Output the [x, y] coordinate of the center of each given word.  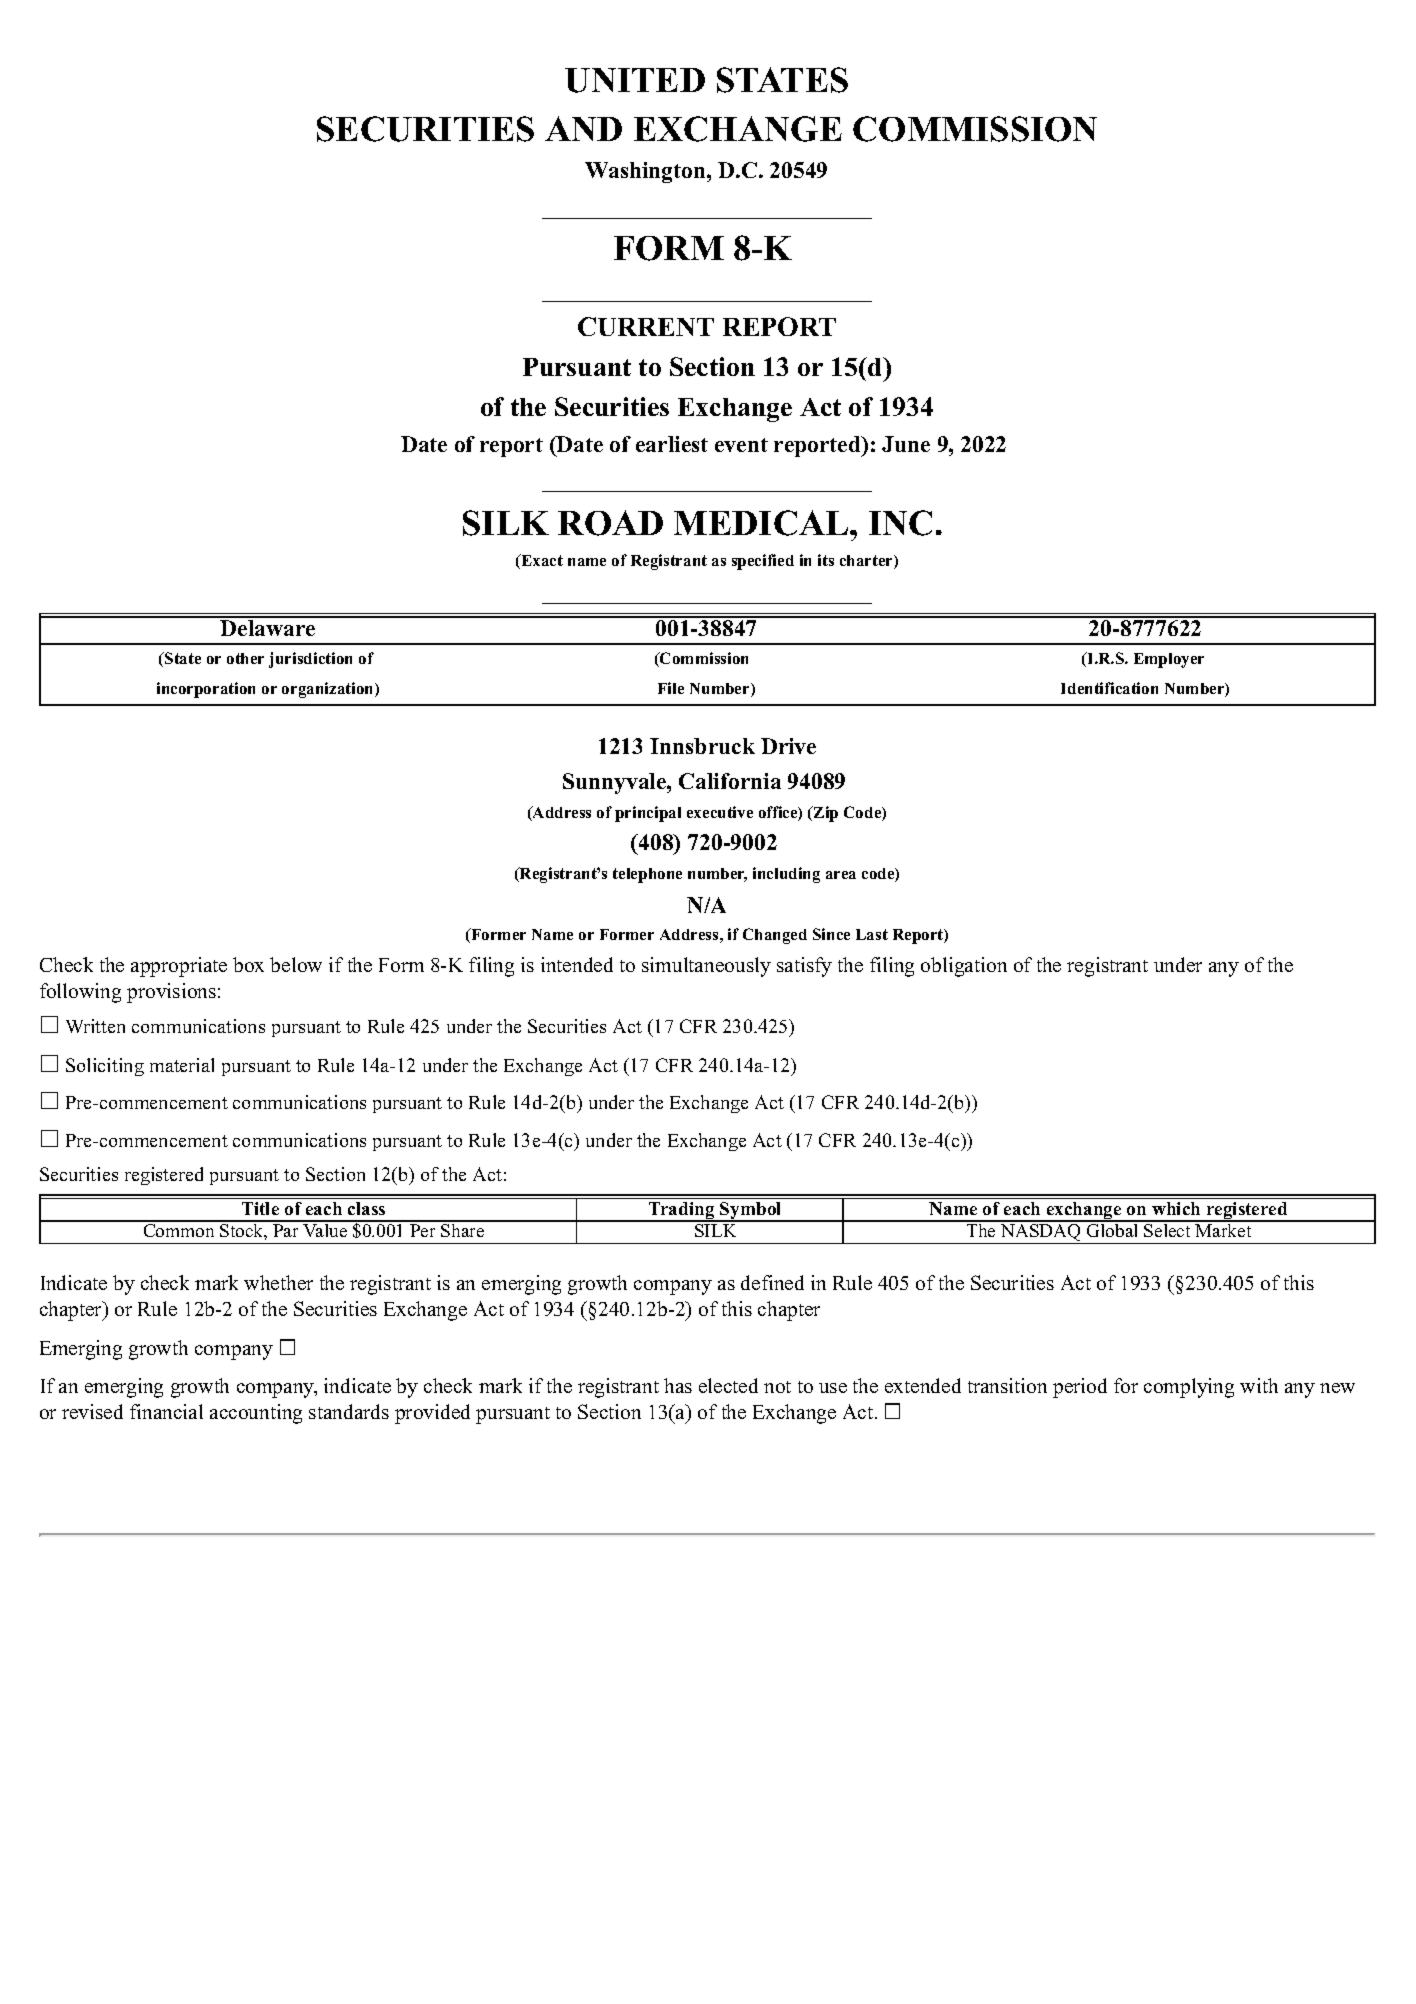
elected [728, 1385]
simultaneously [706, 967]
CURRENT [646, 326]
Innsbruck [702, 746]
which [1176, 1208]
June [906, 444]
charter [867, 562]
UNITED [635, 80]
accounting [256, 1414]
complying [1189, 1388]
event [741, 445]
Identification [1109, 688]
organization [329, 690]
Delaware [267, 628]
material [182, 1065]
